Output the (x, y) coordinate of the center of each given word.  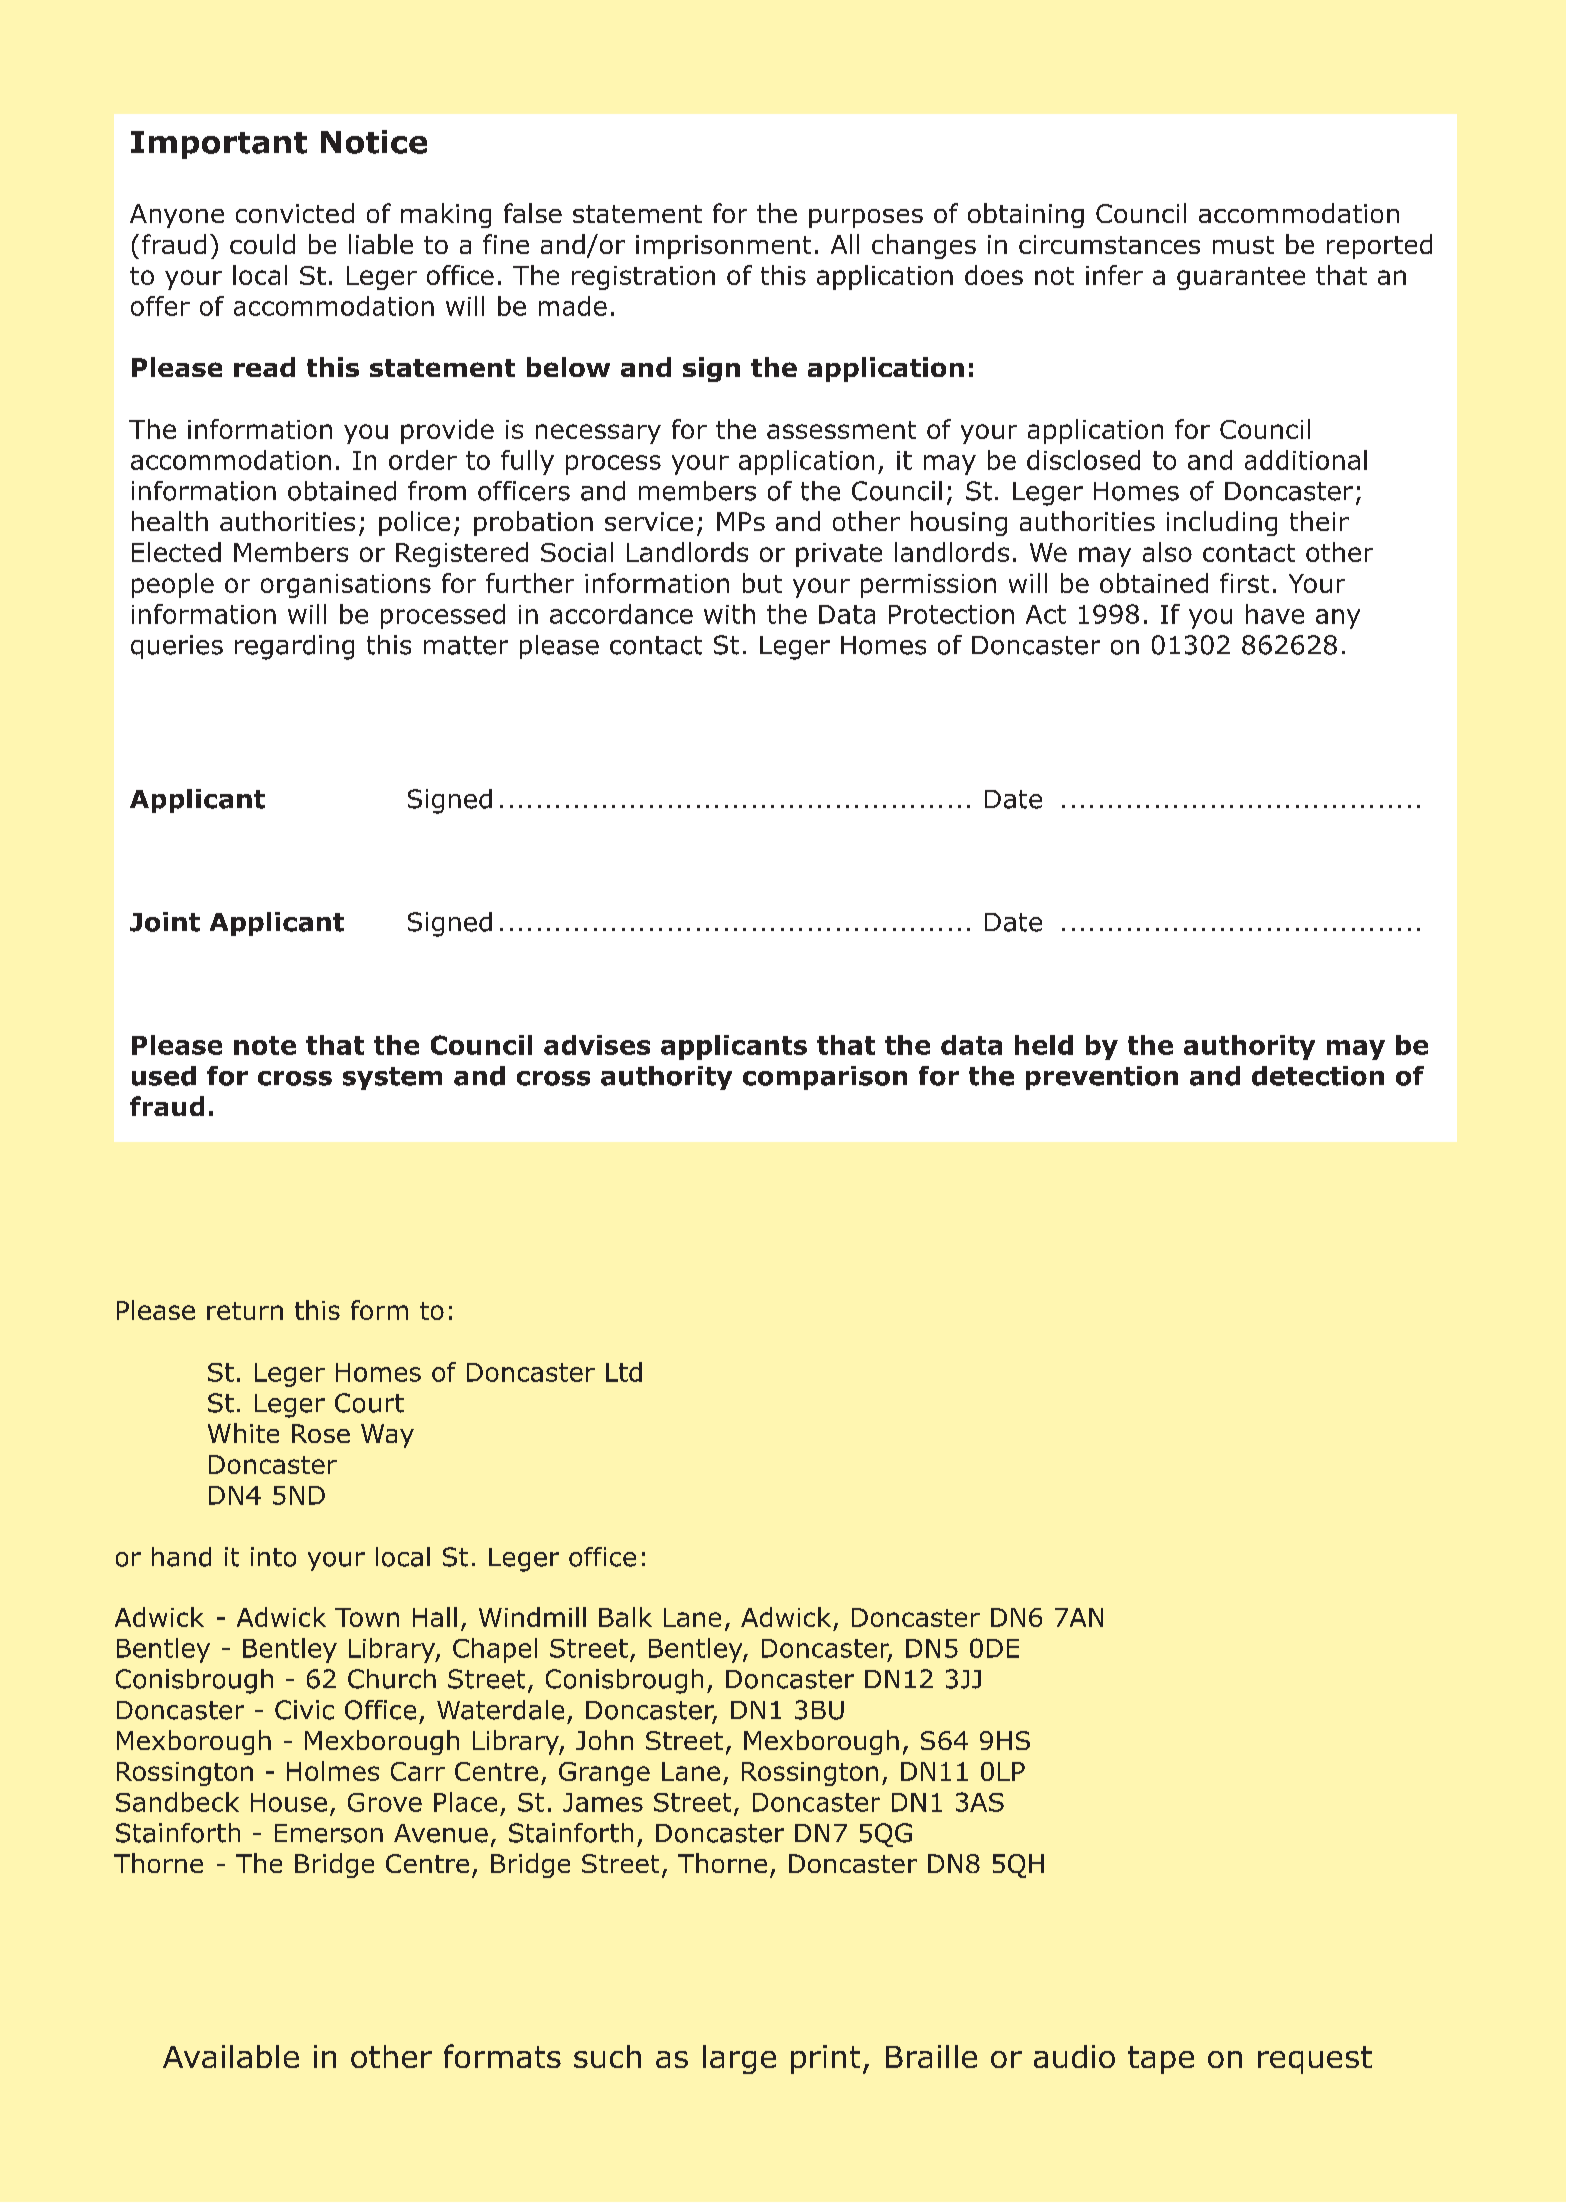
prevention (1102, 1078)
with (729, 614)
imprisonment (723, 247)
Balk (625, 1617)
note (265, 1045)
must (1243, 245)
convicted (295, 213)
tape (1161, 2060)
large (739, 2059)
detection (1318, 1076)
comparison (825, 1078)
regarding (294, 647)
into (273, 1557)
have (1275, 614)
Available (231, 2056)
